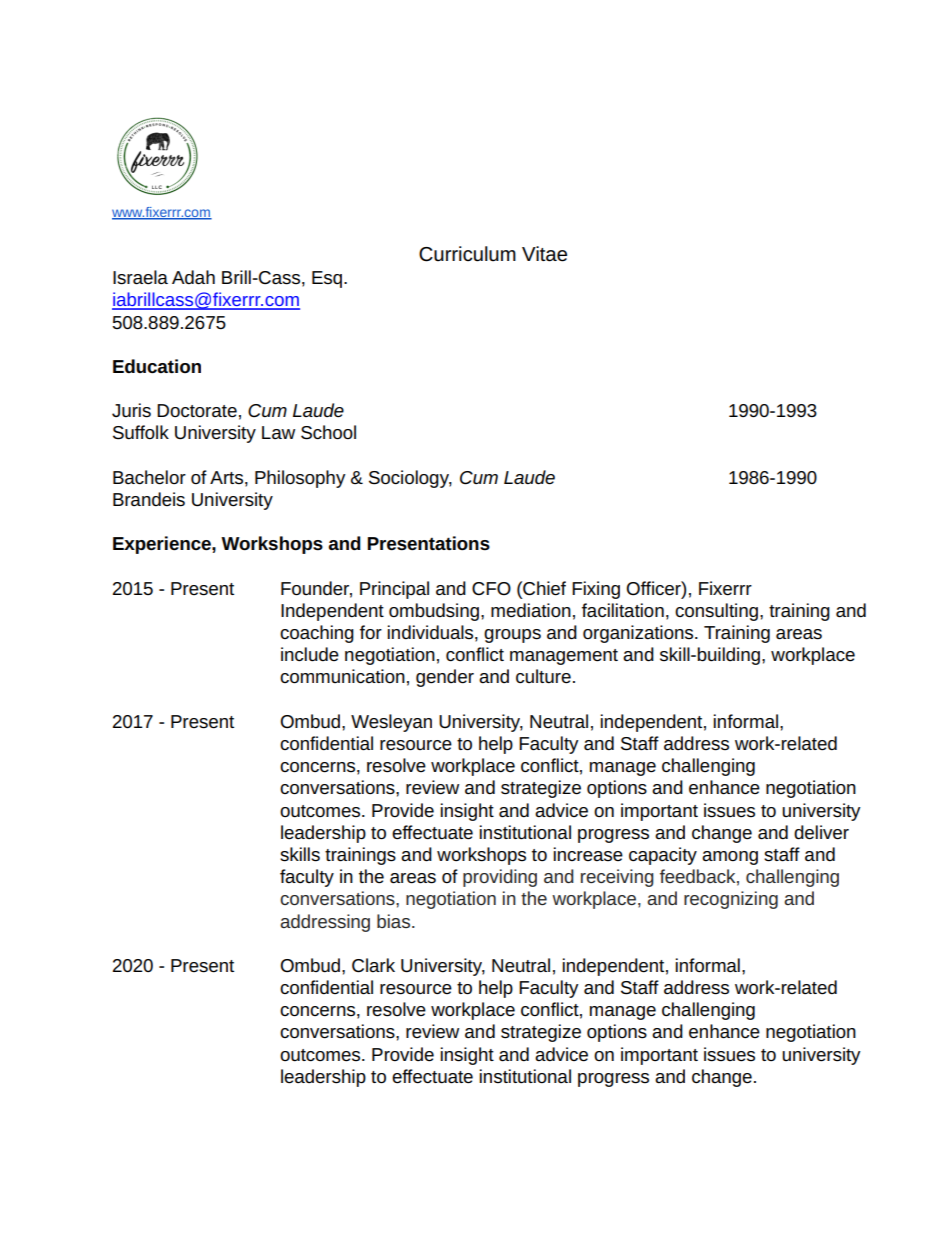 This screenshot has height=1233, width=952. What do you see at coordinates (328, 432) in the screenshot?
I see `School` at bounding box center [328, 432].
